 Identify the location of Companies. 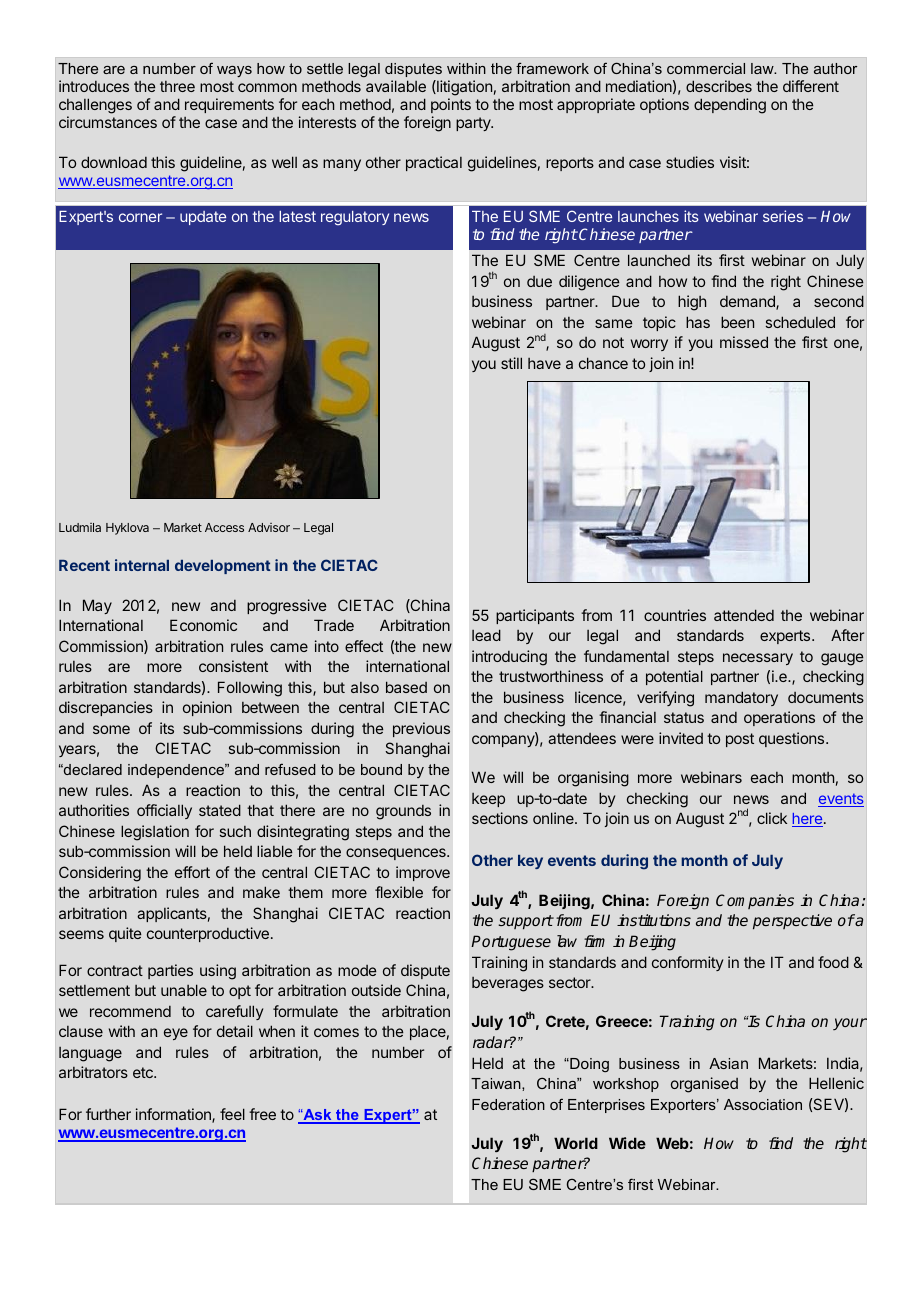
(755, 901).
